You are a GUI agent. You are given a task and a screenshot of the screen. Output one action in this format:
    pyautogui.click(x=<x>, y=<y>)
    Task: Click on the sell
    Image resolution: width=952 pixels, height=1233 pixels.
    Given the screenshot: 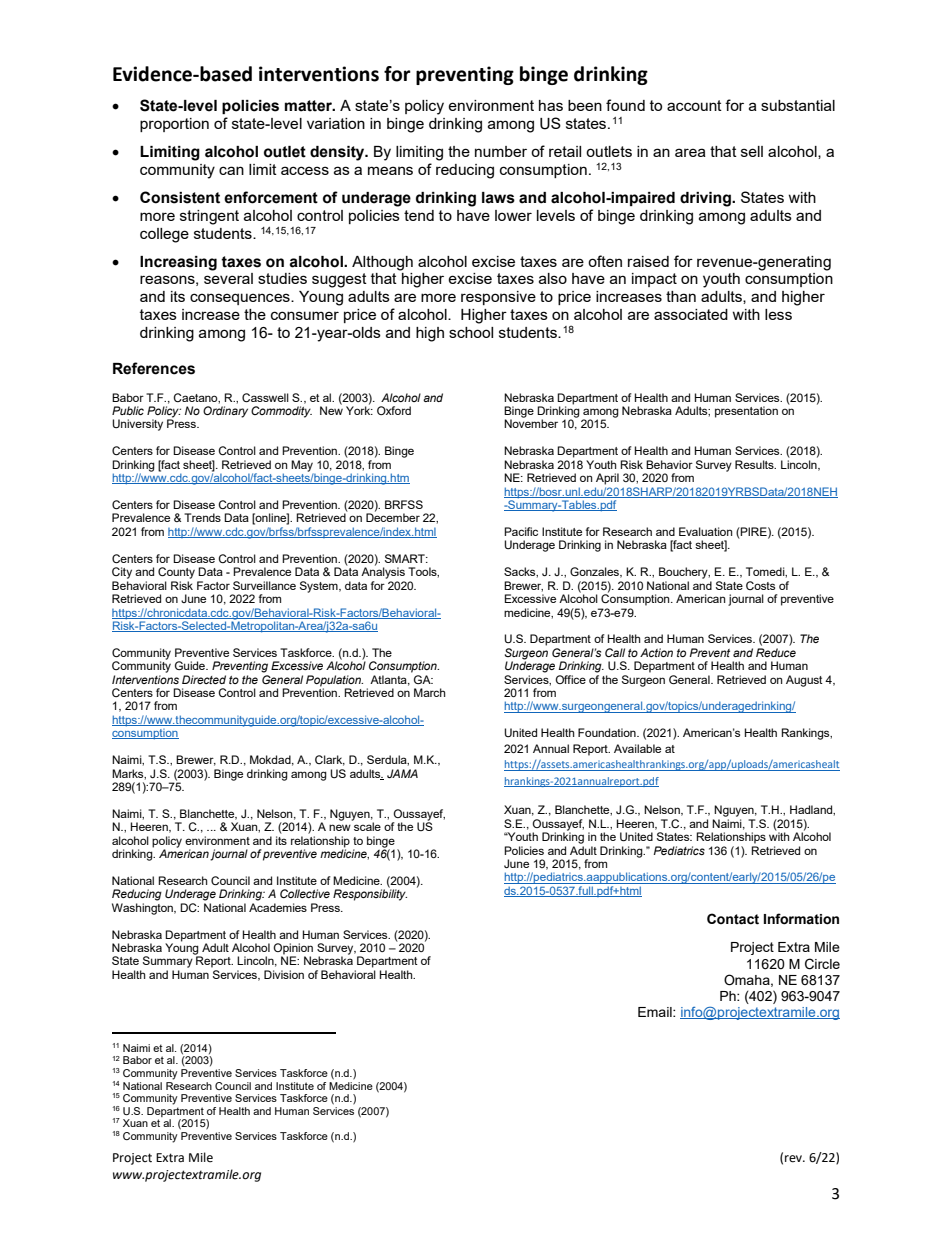 What is the action you would take?
    pyautogui.click(x=752, y=151)
